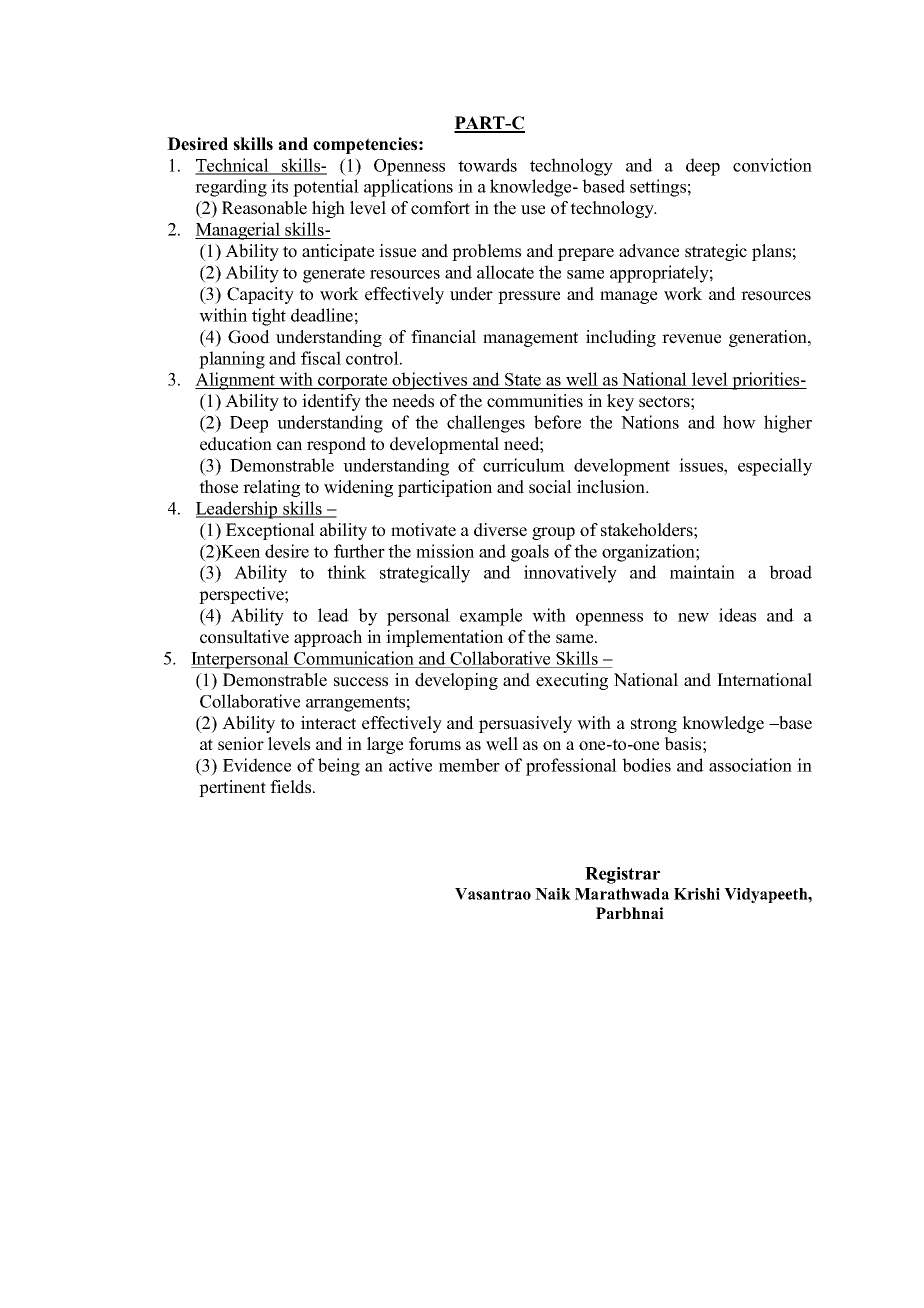 The height and width of the screenshot is (1308, 924). What do you see at coordinates (328, 723) in the screenshot?
I see `interact` at bounding box center [328, 723].
